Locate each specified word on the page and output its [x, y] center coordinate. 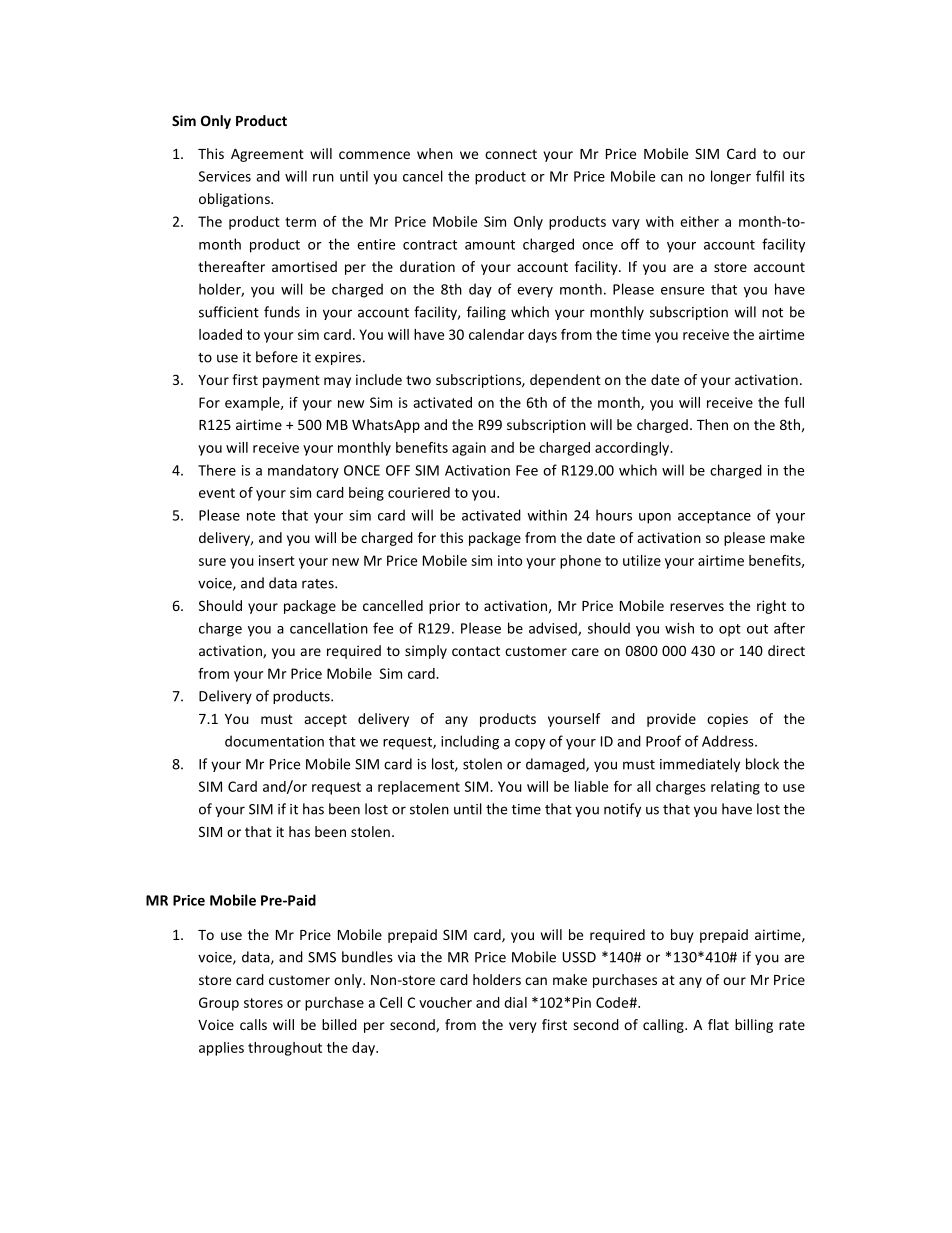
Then [712, 424]
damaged [556, 765]
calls [253, 1024]
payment [291, 381]
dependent [565, 381]
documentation [274, 741]
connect [511, 154]
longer [731, 177]
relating [735, 788]
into [510, 560]
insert [277, 560]
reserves [697, 607]
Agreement [267, 155]
